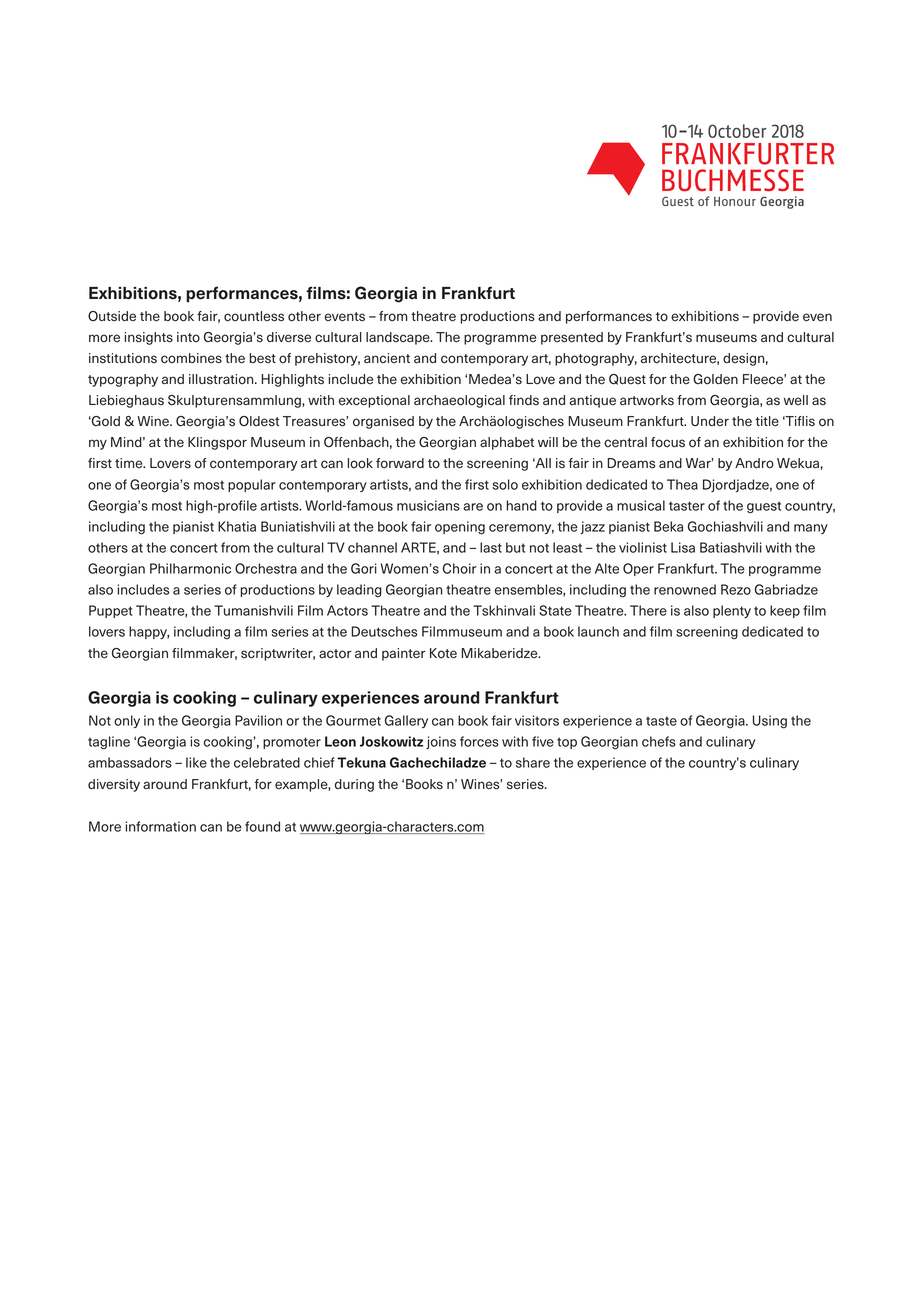 The width and height of the document is (924, 1308). What do you see at coordinates (764, 507) in the document?
I see `guest` at bounding box center [764, 507].
